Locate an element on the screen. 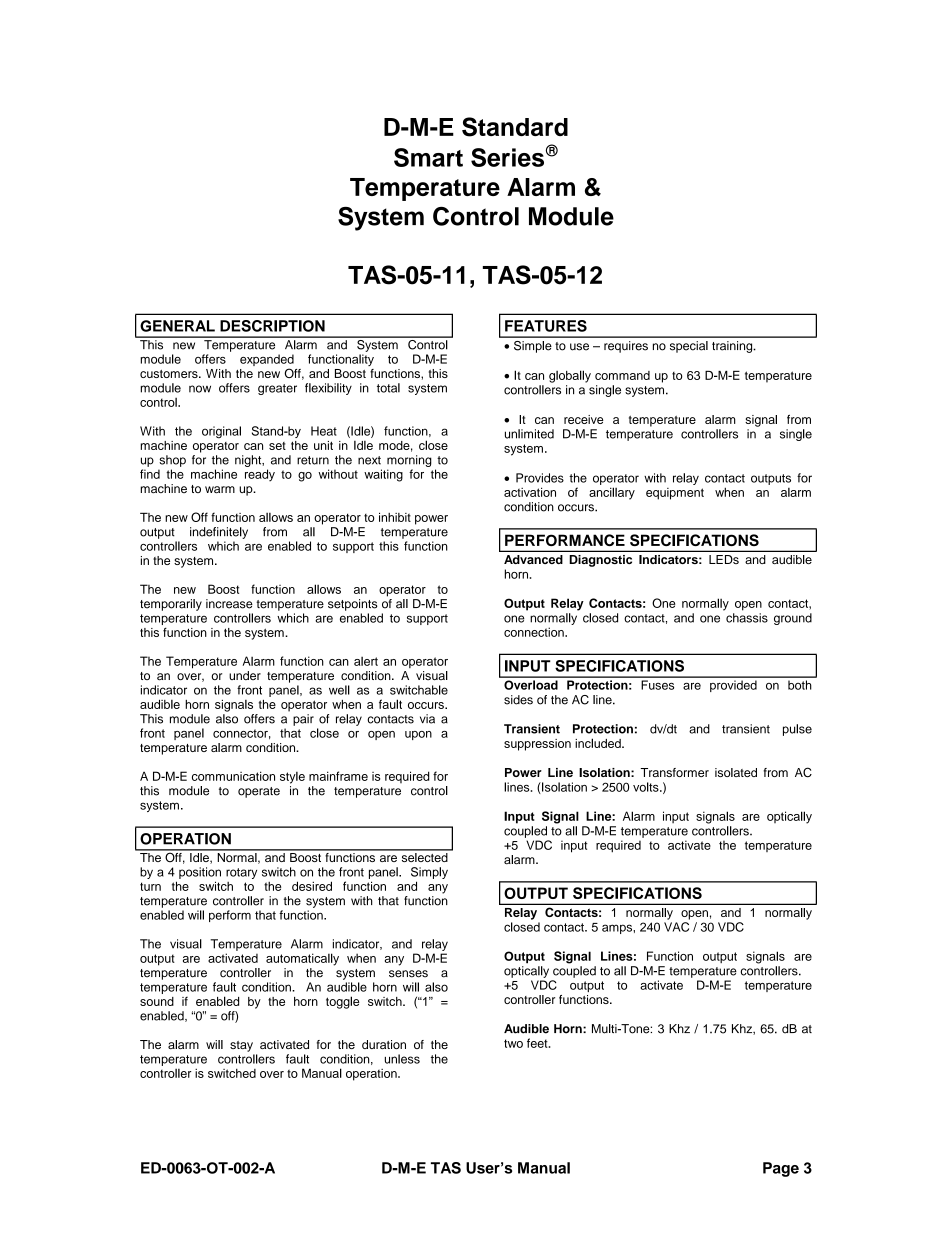 Image resolution: width=952 pixels, height=1233 pixels. special is located at coordinates (689, 347).
